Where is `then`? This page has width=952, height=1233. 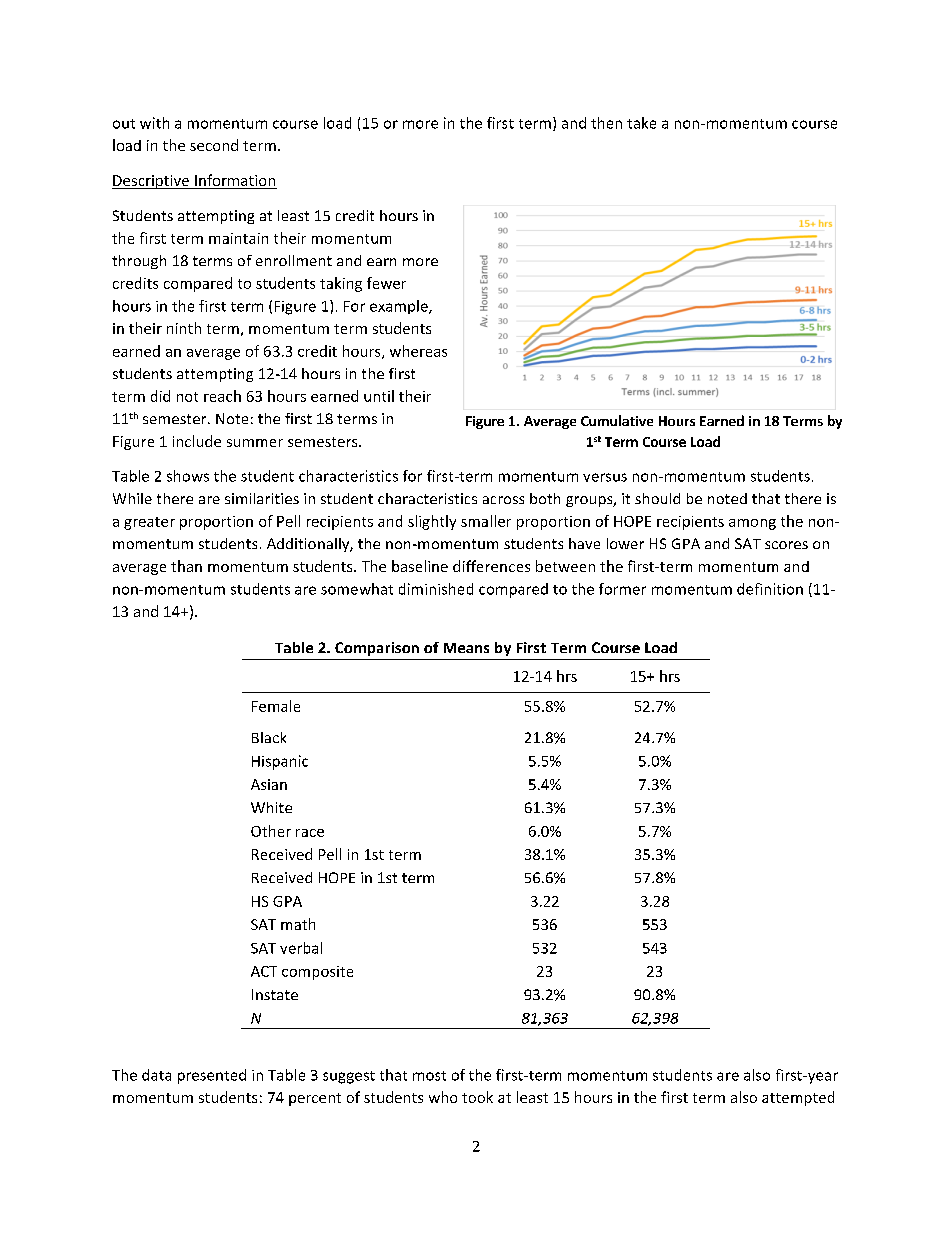 then is located at coordinates (606, 123).
